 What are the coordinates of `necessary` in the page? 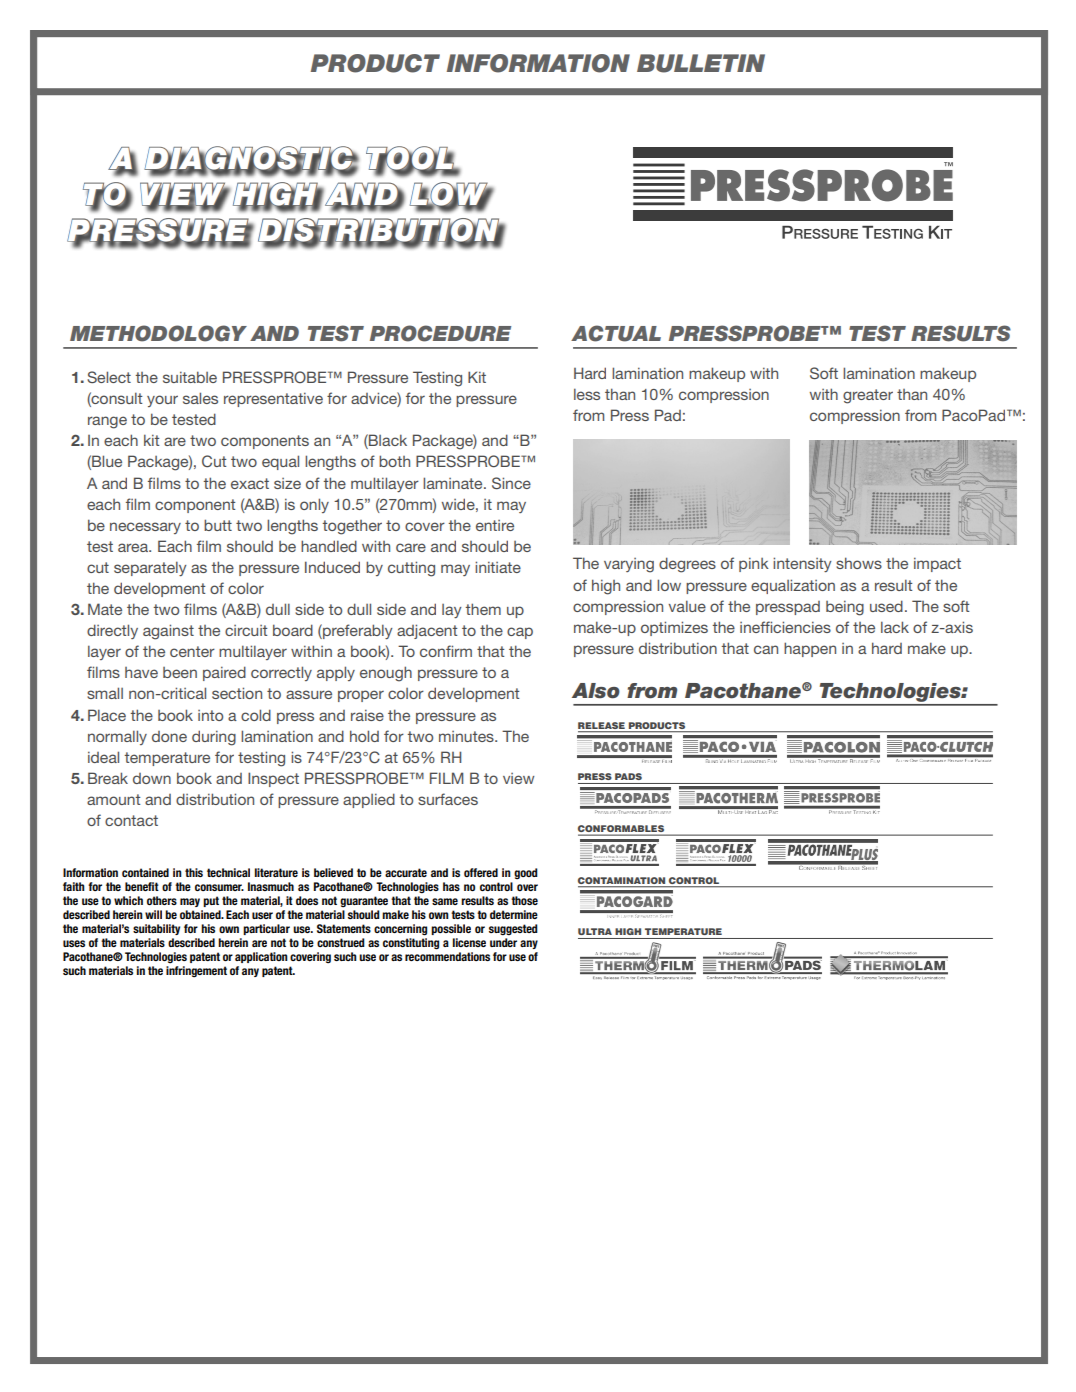 It's located at (145, 528).
